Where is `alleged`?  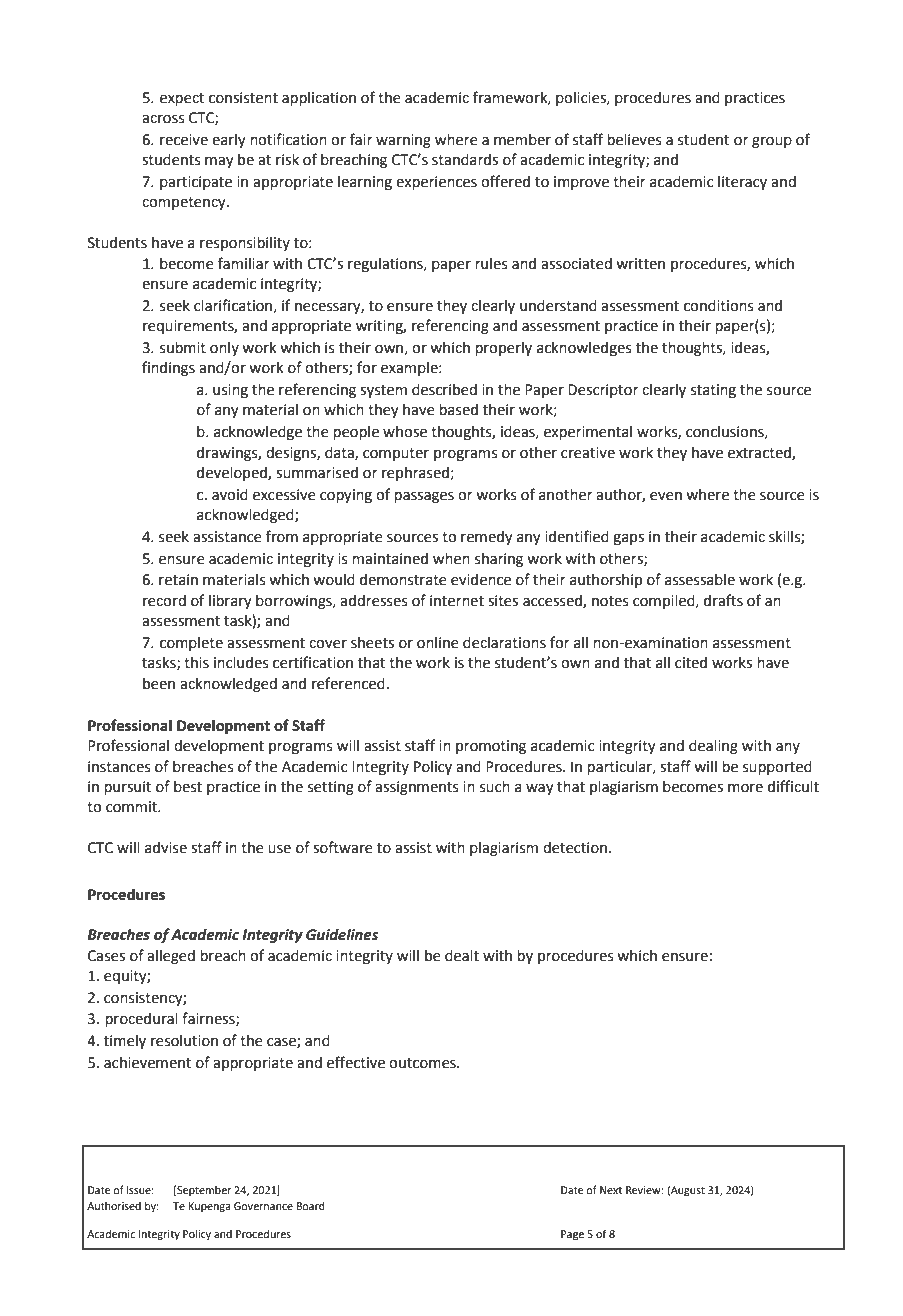 alleged is located at coordinates (171, 957).
